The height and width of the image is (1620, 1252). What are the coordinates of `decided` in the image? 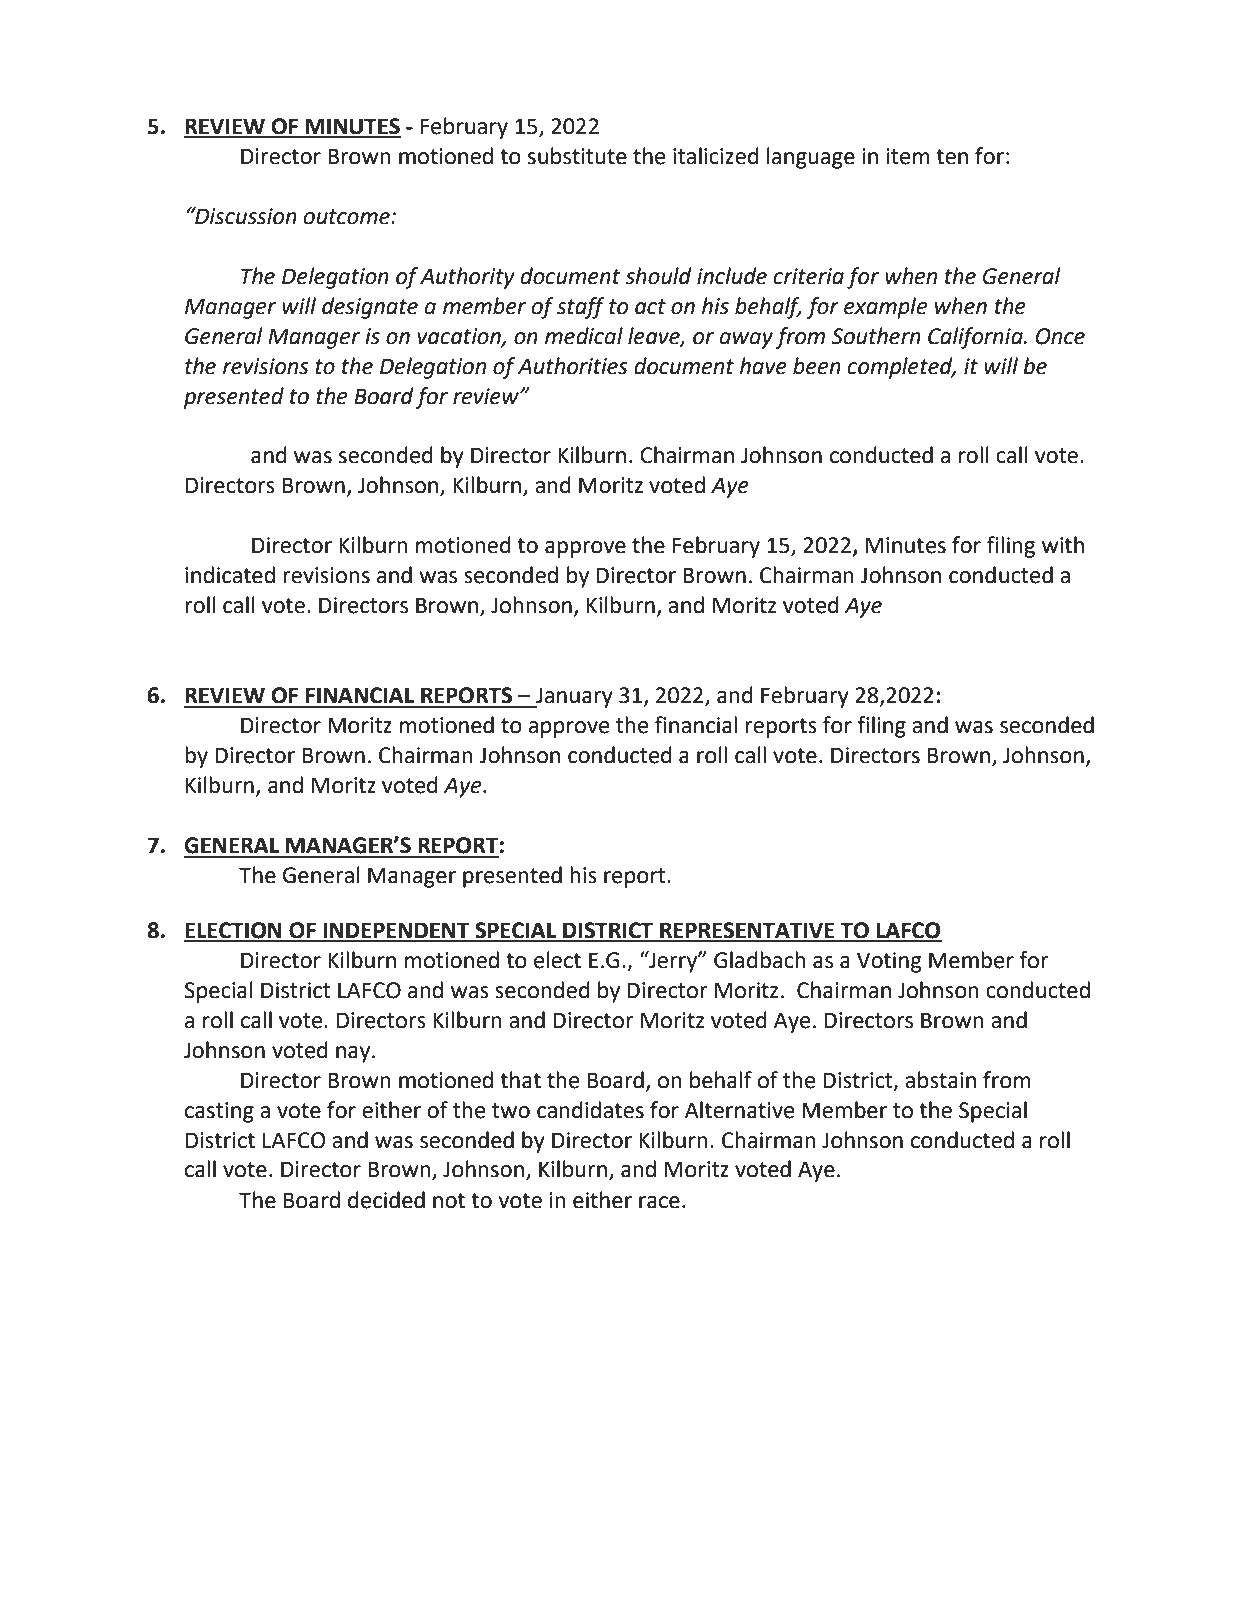 It's located at (386, 1200).
